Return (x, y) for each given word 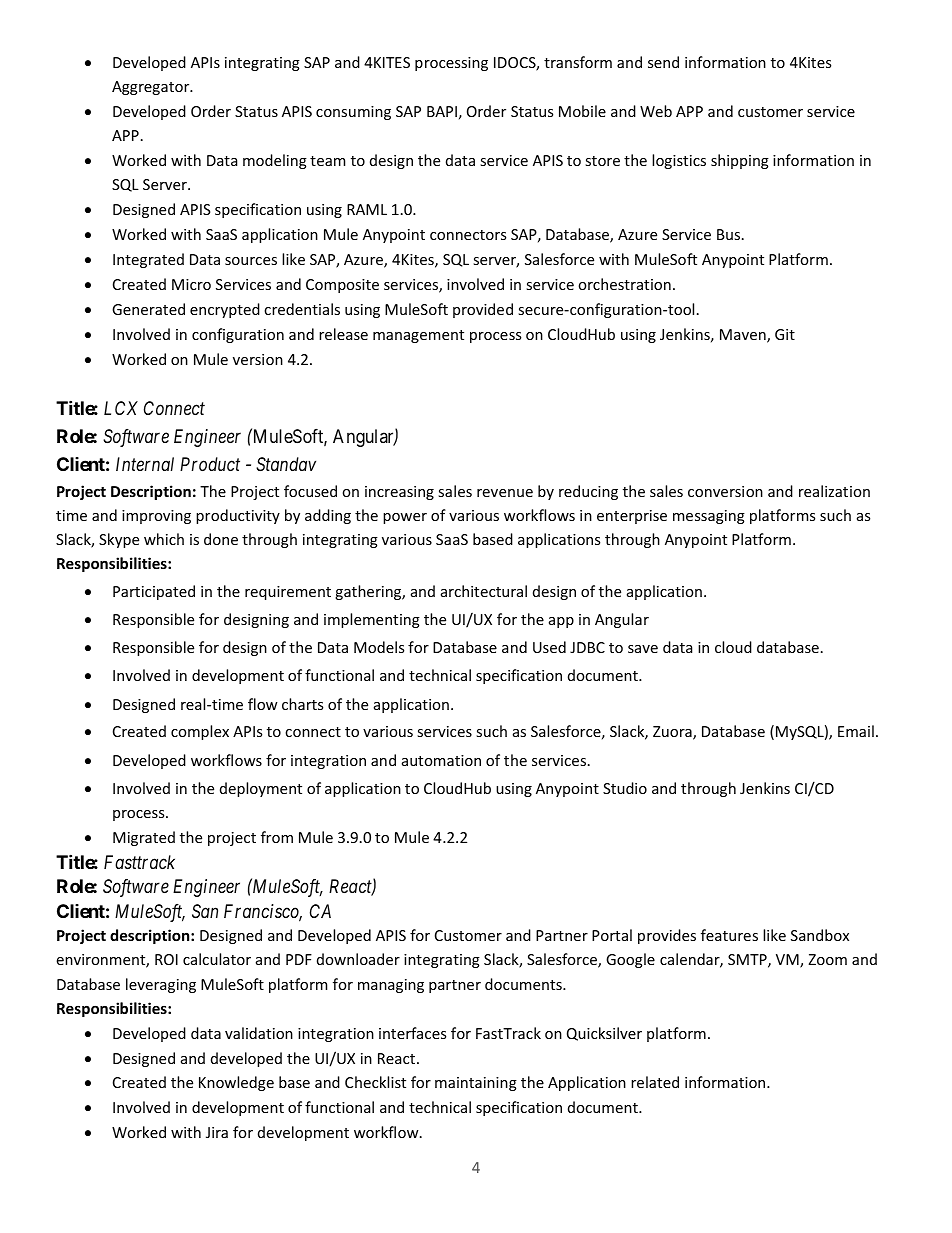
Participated (154, 592)
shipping (740, 161)
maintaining (476, 1084)
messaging (709, 517)
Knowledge (236, 1083)
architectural (484, 591)
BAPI (442, 111)
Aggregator (152, 88)
